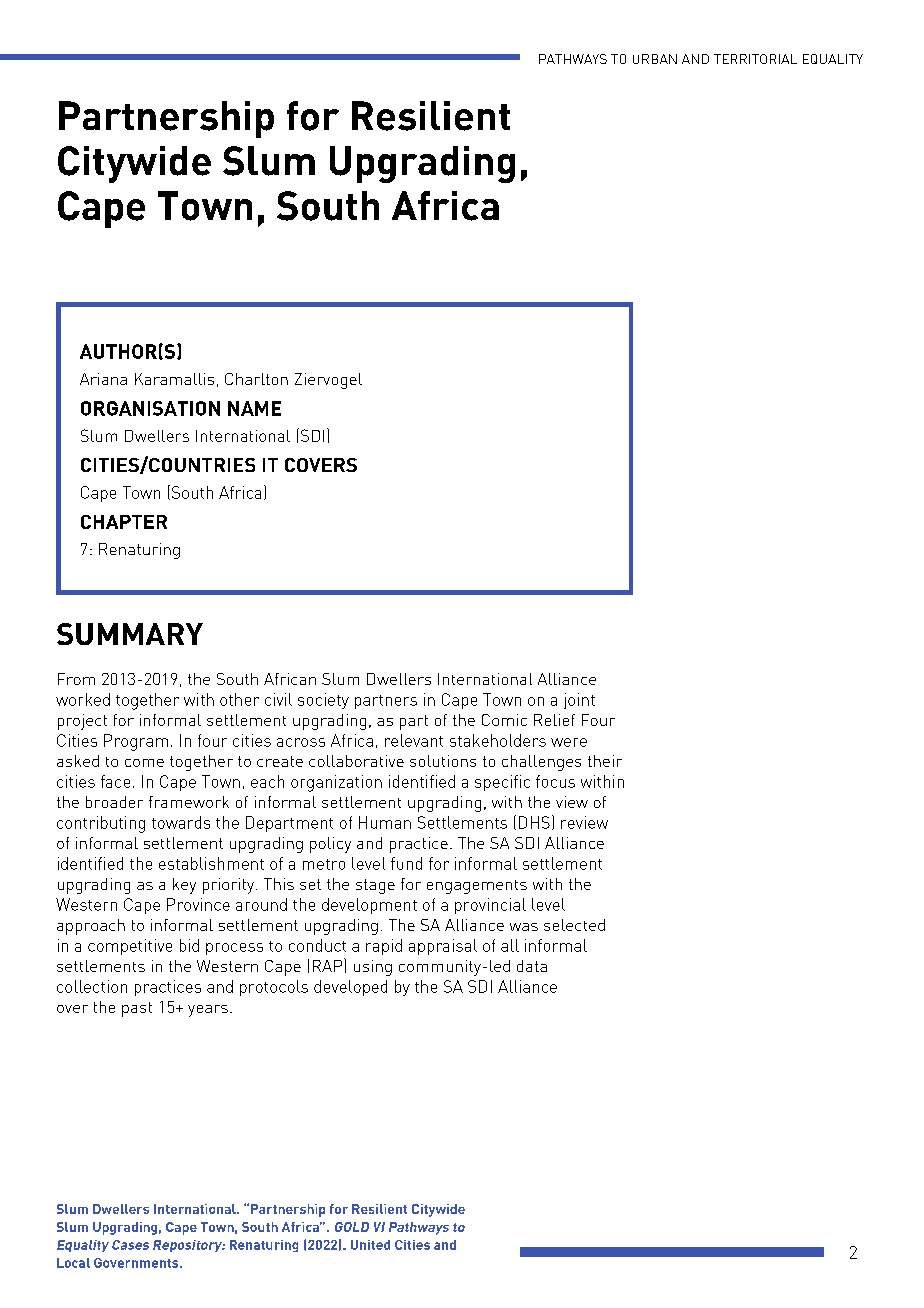  What do you see at coordinates (103, 379) in the screenshot?
I see `Ariana` at bounding box center [103, 379].
